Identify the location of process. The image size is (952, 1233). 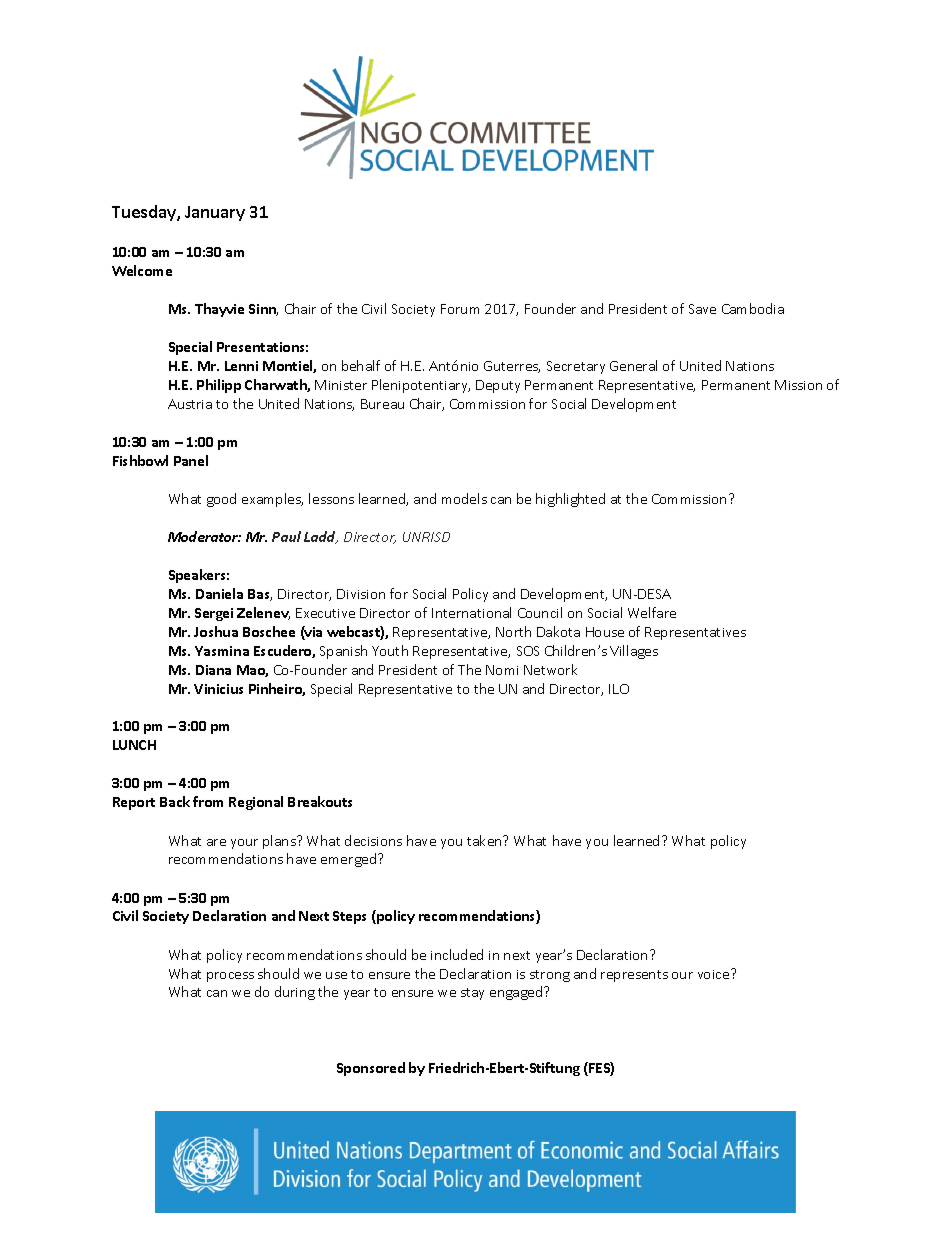
(230, 977).
